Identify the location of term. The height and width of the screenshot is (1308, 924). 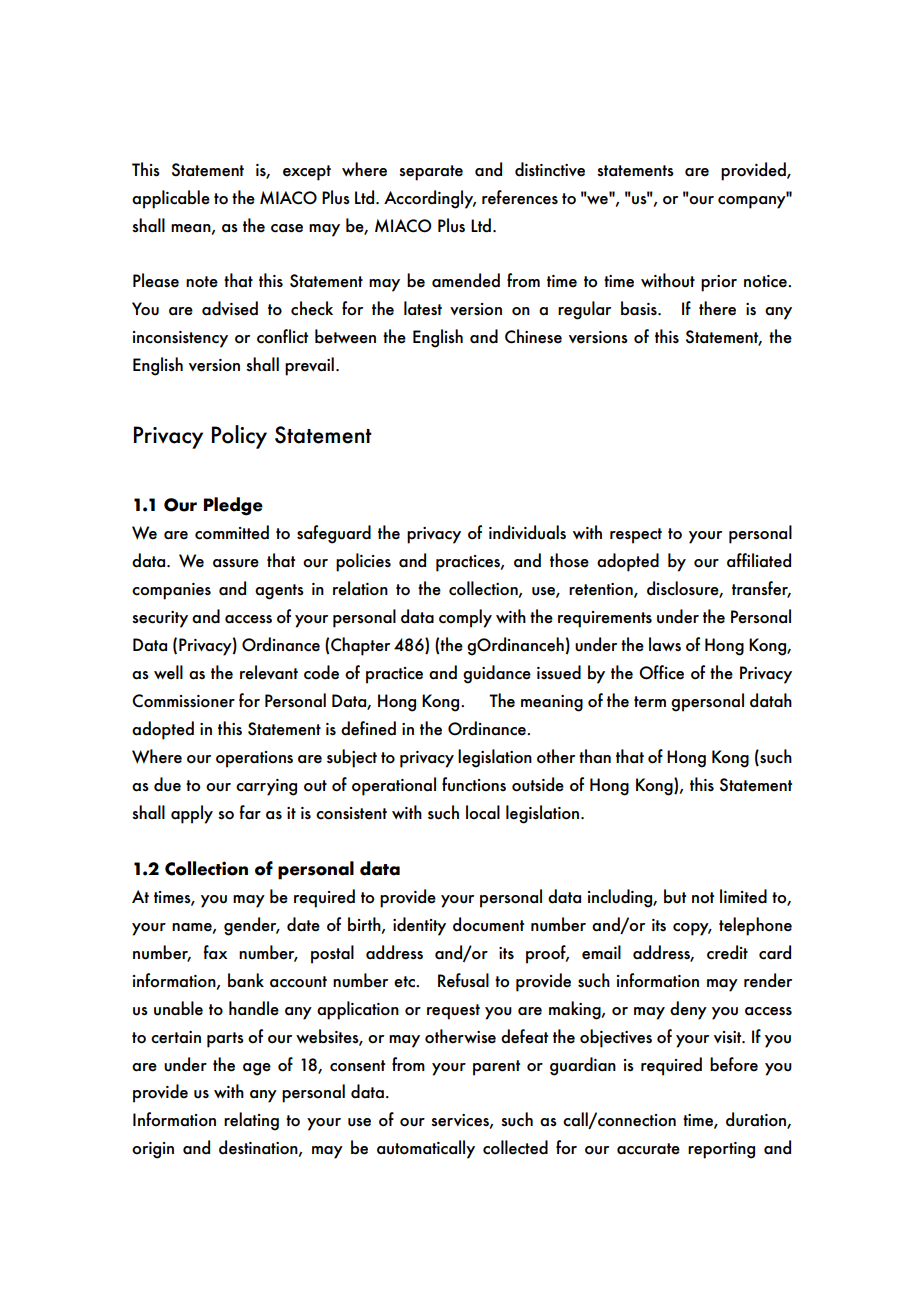
(650, 702).
